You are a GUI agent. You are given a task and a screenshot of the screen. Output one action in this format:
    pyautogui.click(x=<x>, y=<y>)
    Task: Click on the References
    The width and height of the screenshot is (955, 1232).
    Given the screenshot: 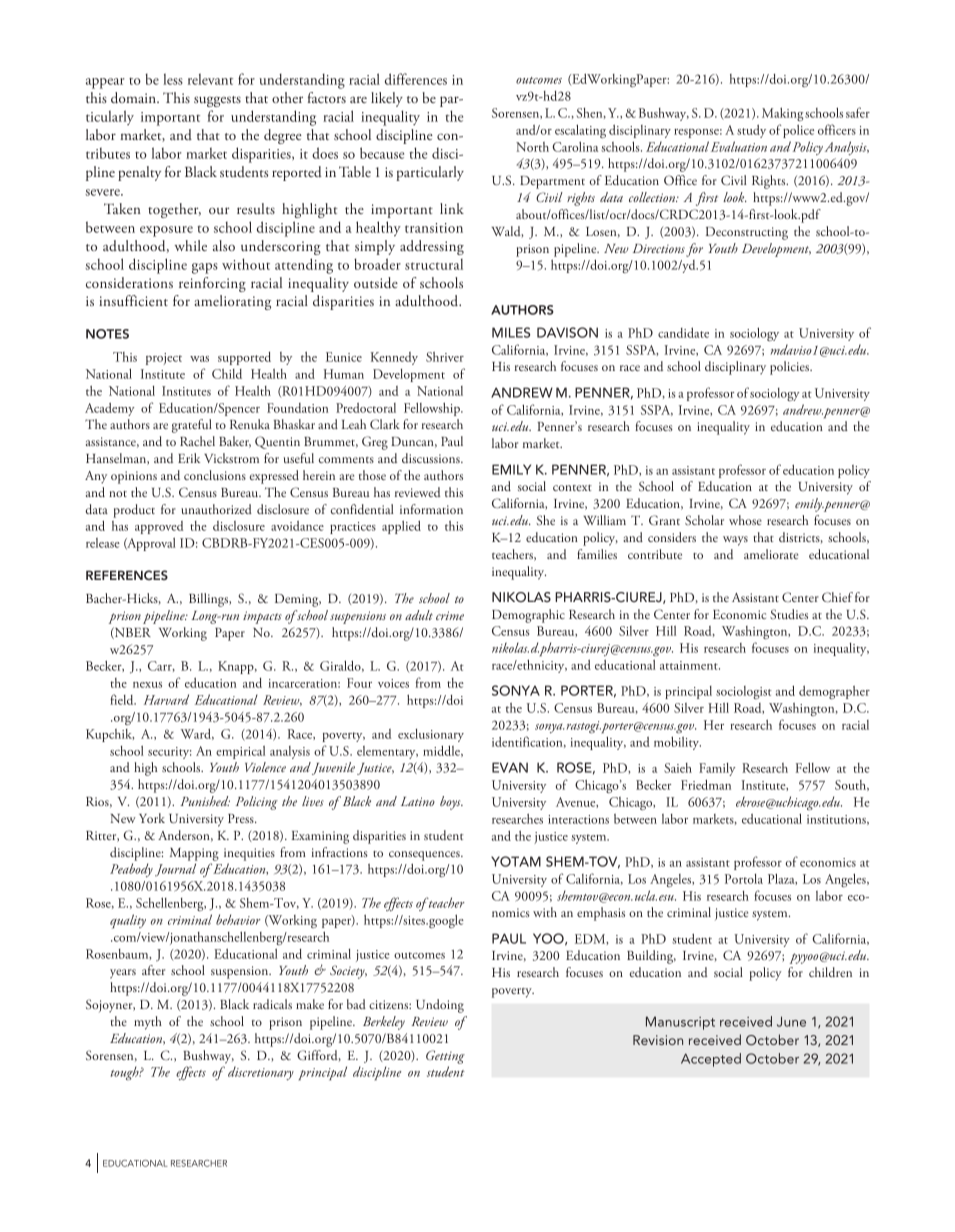 What is the action you would take?
    pyautogui.click(x=127, y=575)
